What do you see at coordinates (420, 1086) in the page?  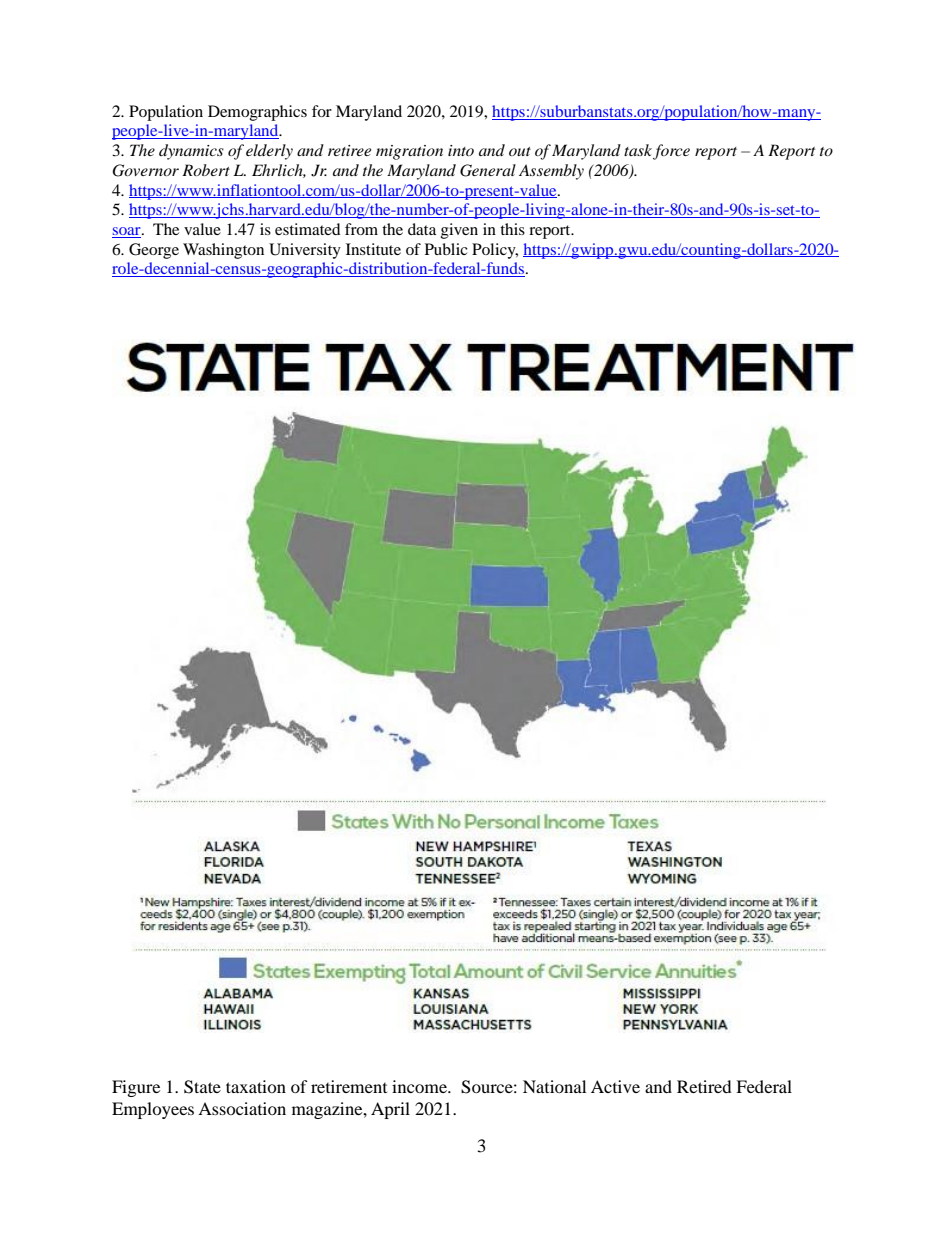 I see `income` at bounding box center [420, 1086].
